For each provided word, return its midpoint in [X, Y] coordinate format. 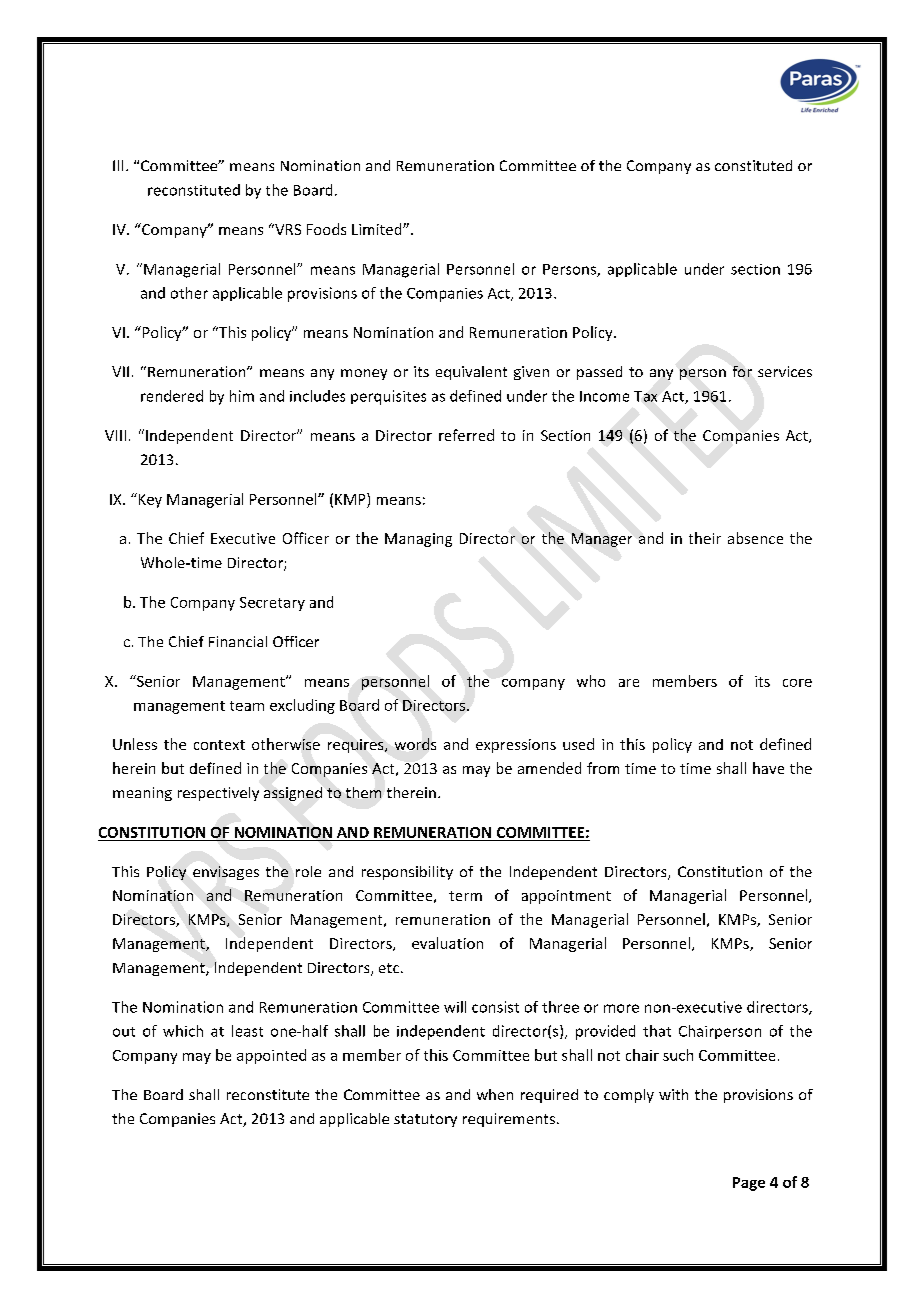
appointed [271, 1056]
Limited [378, 229]
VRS [287, 229]
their [705, 538]
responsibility [407, 873]
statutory [425, 1120]
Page [749, 1184]
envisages [226, 873]
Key [149, 500]
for [742, 371]
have [768, 768]
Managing [418, 540]
